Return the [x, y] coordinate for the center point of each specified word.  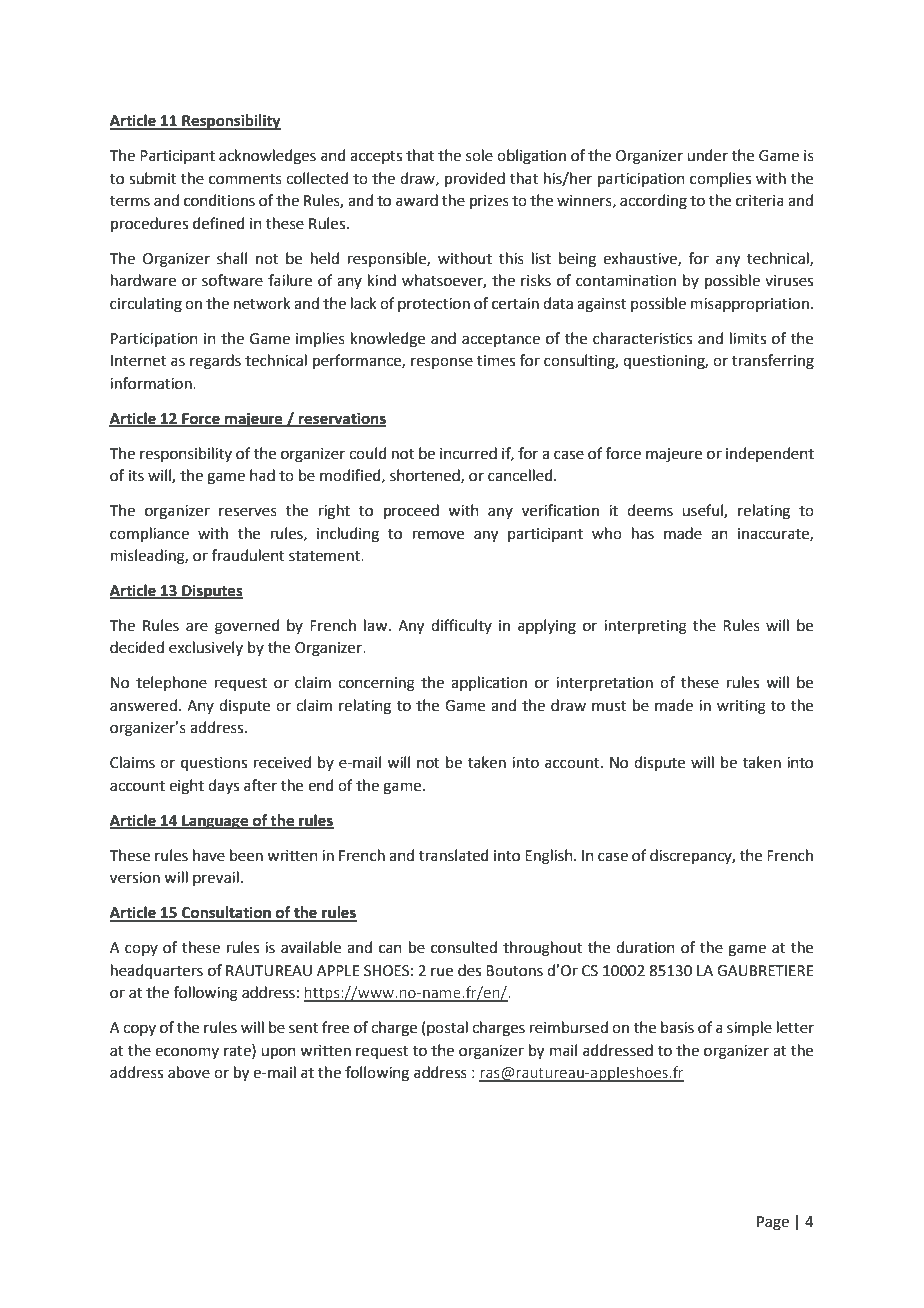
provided [475, 179]
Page [773, 1223]
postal [447, 1028]
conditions [219, 200]
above [189, 1072]
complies [720, 179]
